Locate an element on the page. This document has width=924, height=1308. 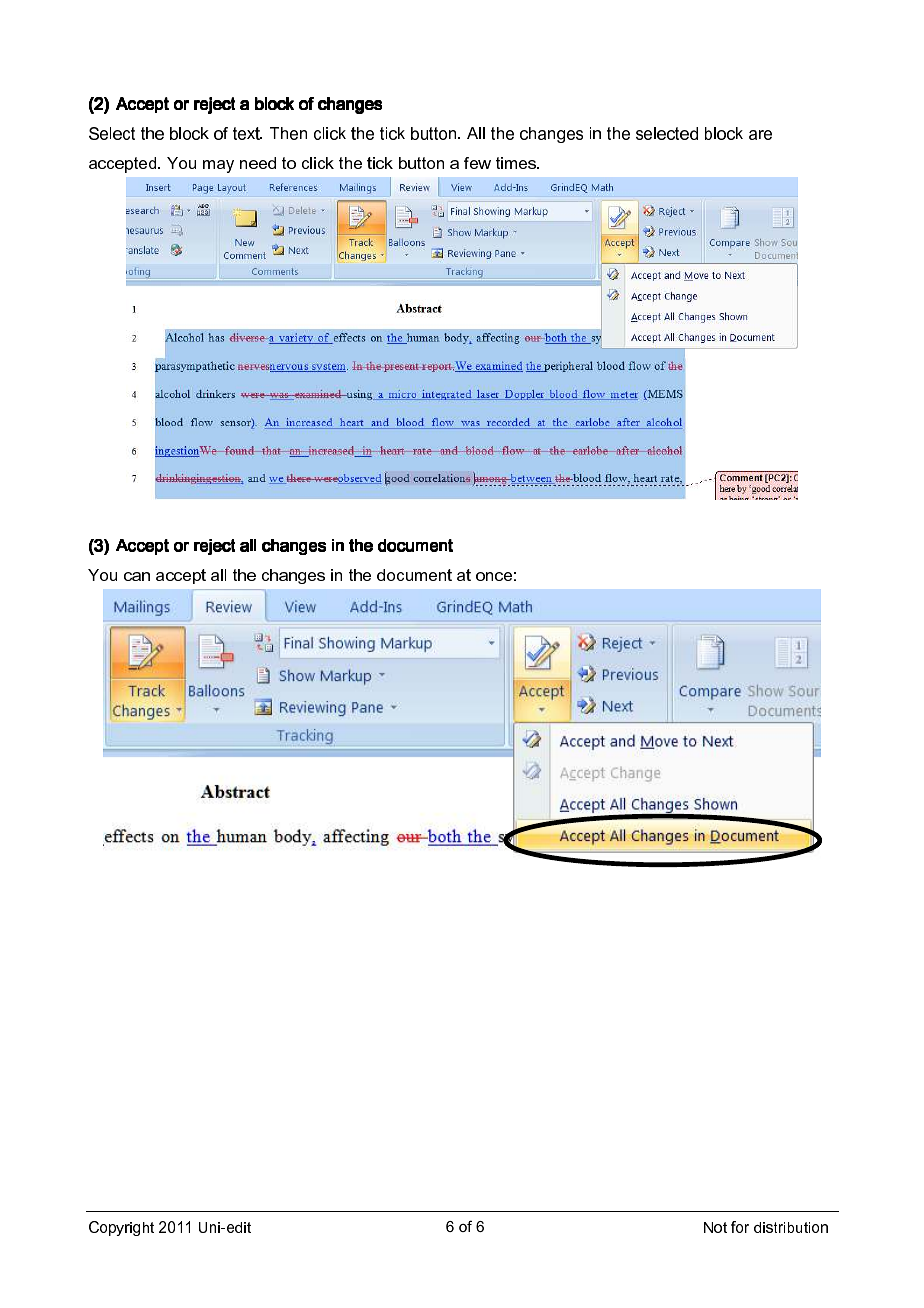
need is located at coordinates (258, 163).
